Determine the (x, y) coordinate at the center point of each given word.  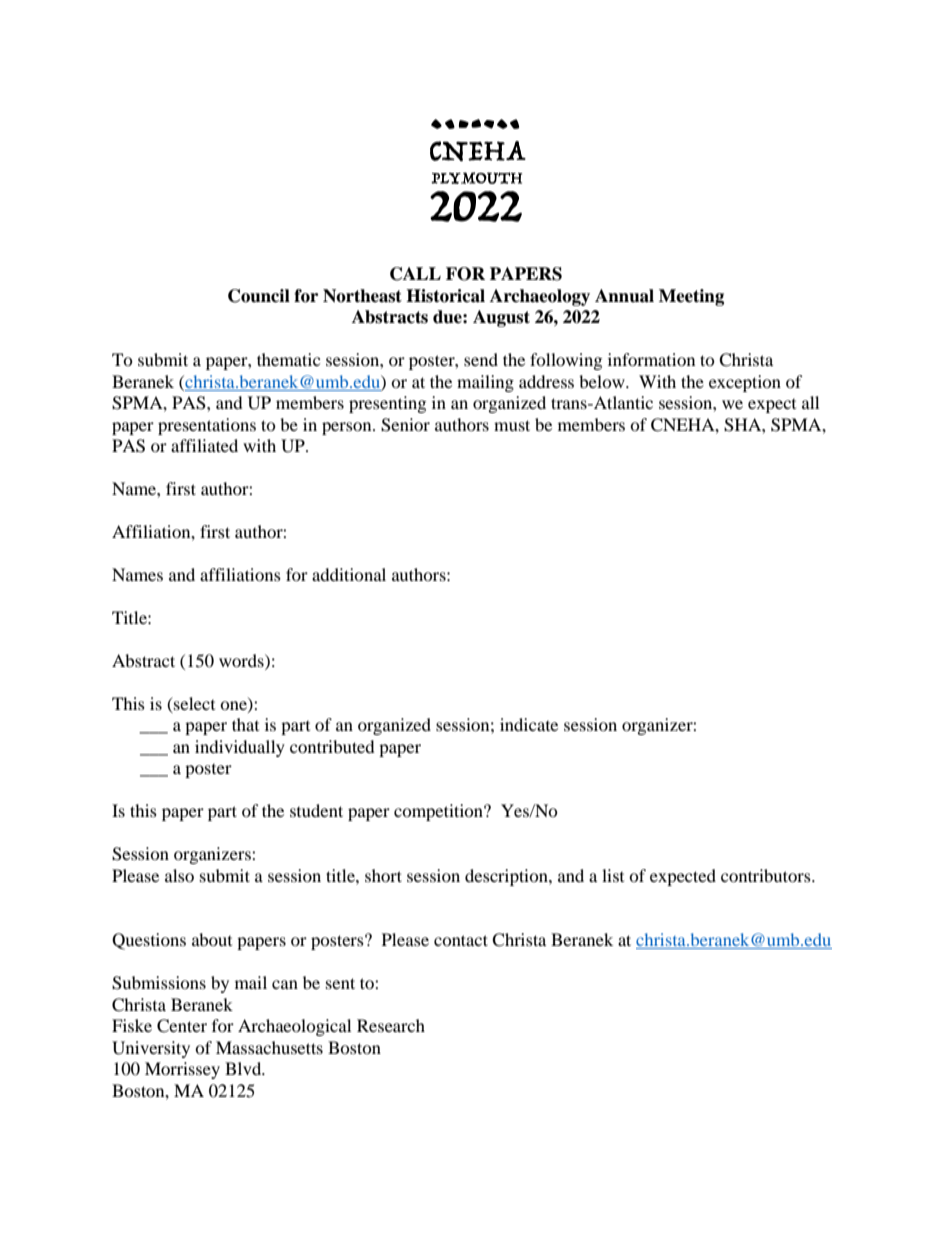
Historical (445, 296)
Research (391, 1025)
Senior (405, 425)
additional (349, 574)
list (613, 875)
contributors (767, 875)
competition (439, 812)
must (512, 425)
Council (259, 296)
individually (240, 748)
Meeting (691, 297)
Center (182, 1026)
